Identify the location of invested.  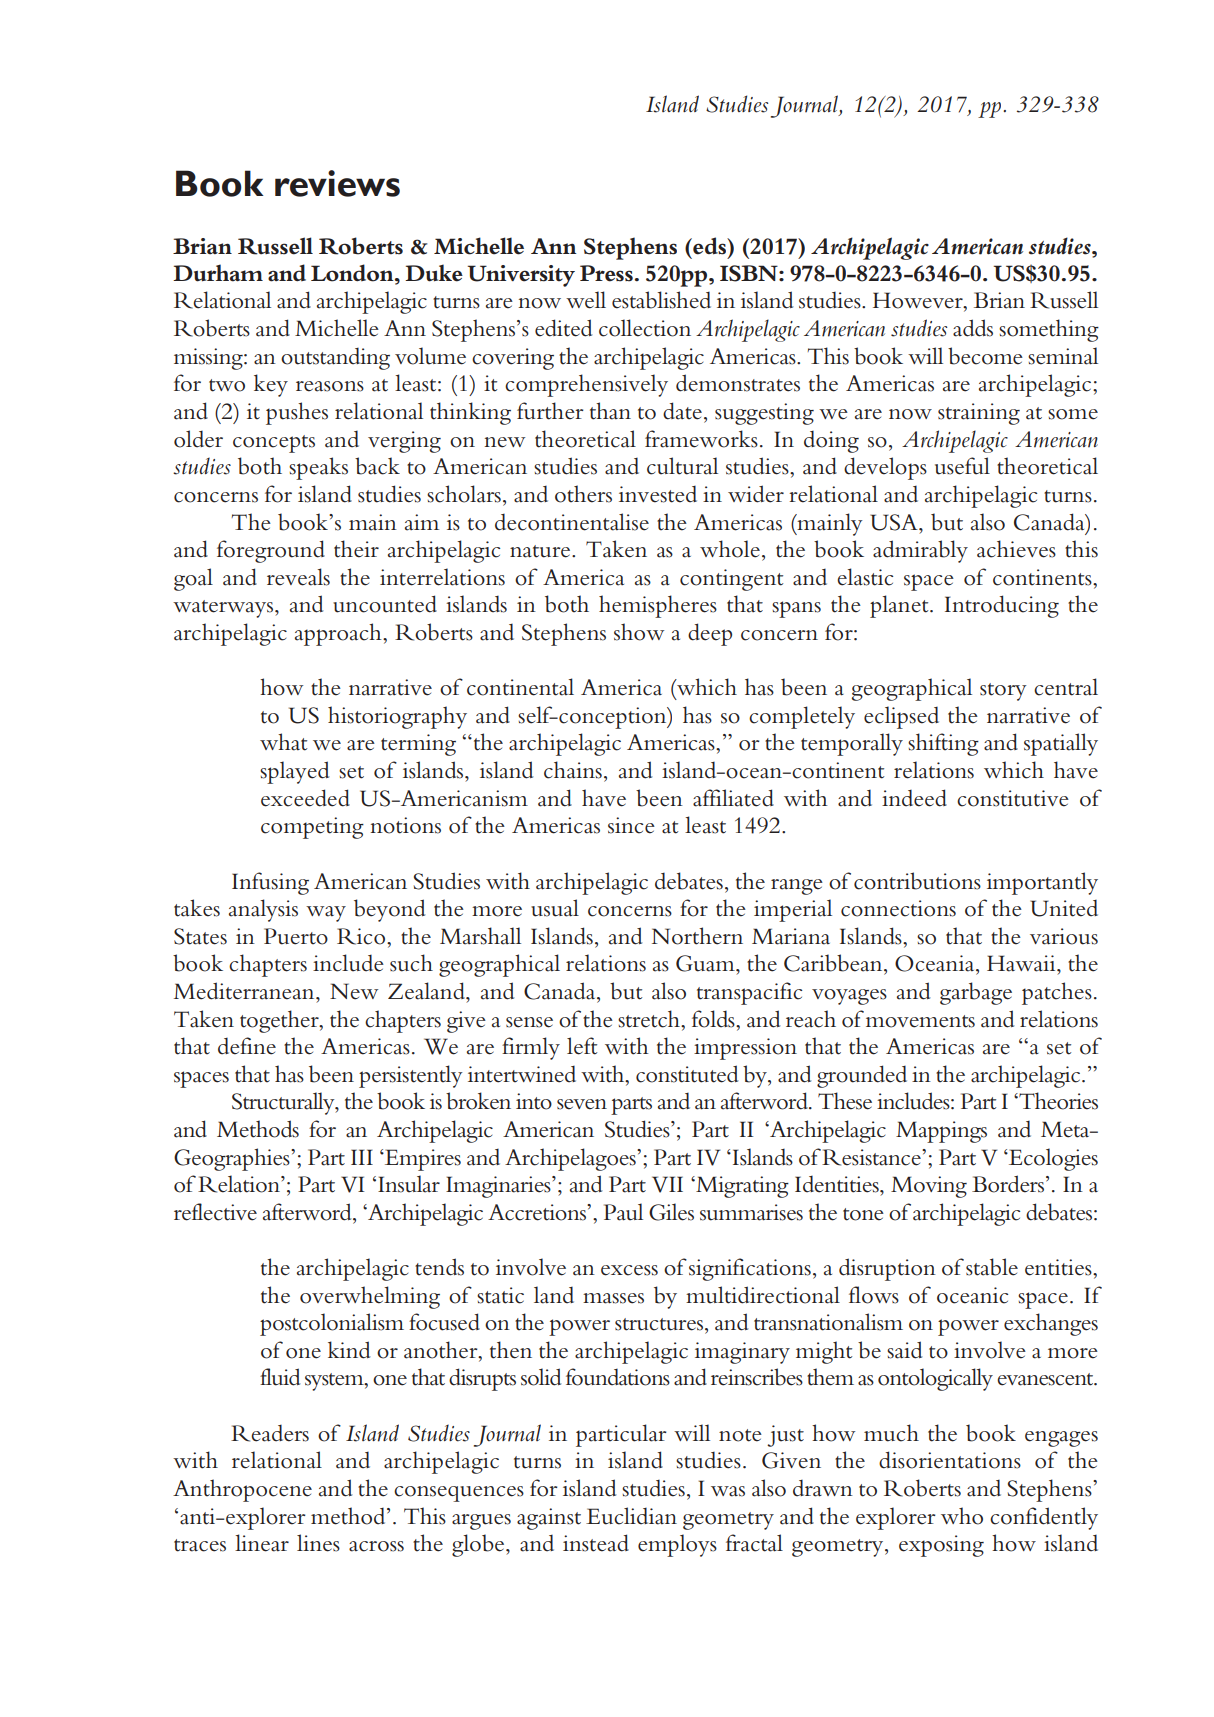
(658, 494).
